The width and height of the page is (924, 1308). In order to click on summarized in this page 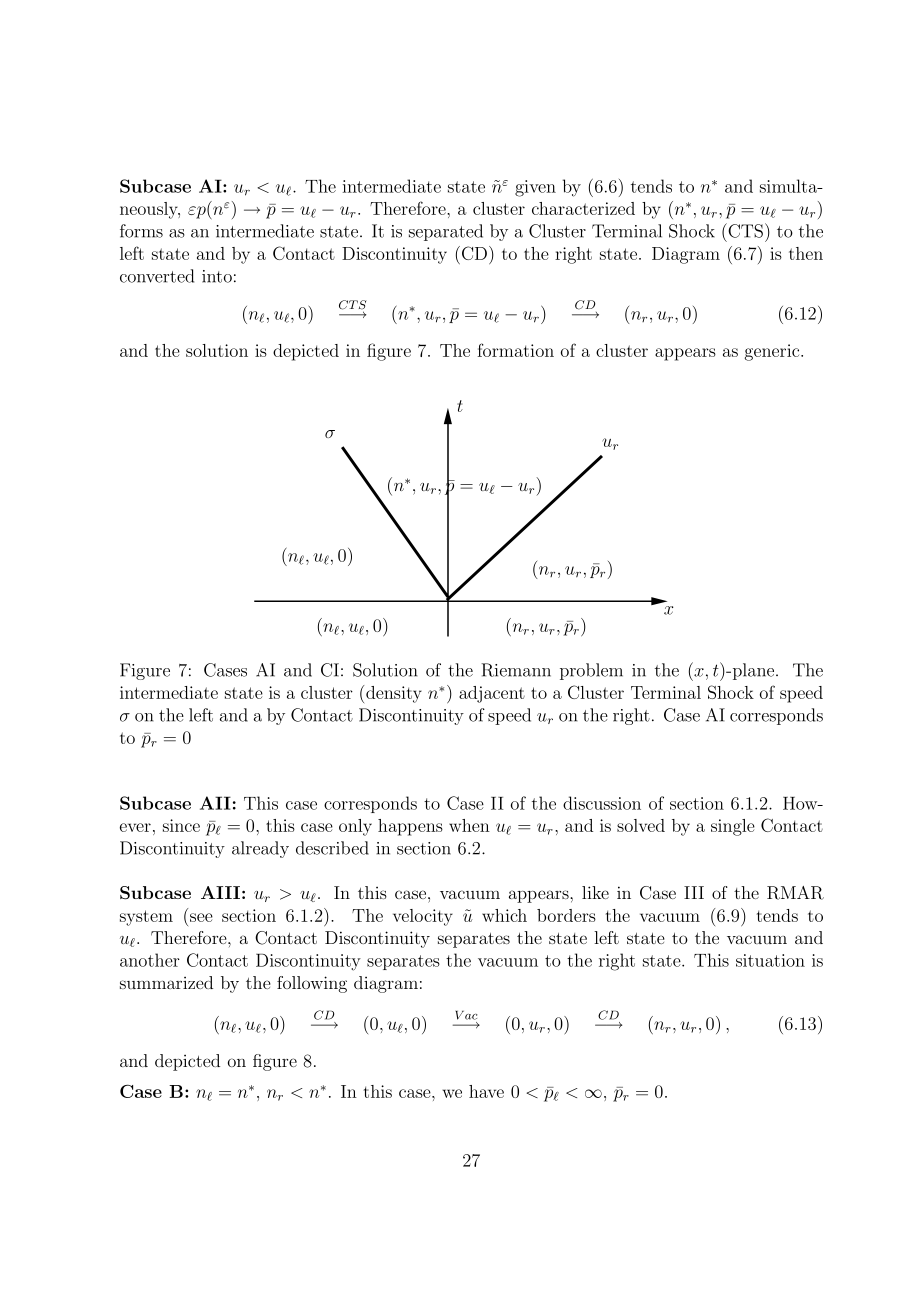, I will do `click(166, 982)`.
